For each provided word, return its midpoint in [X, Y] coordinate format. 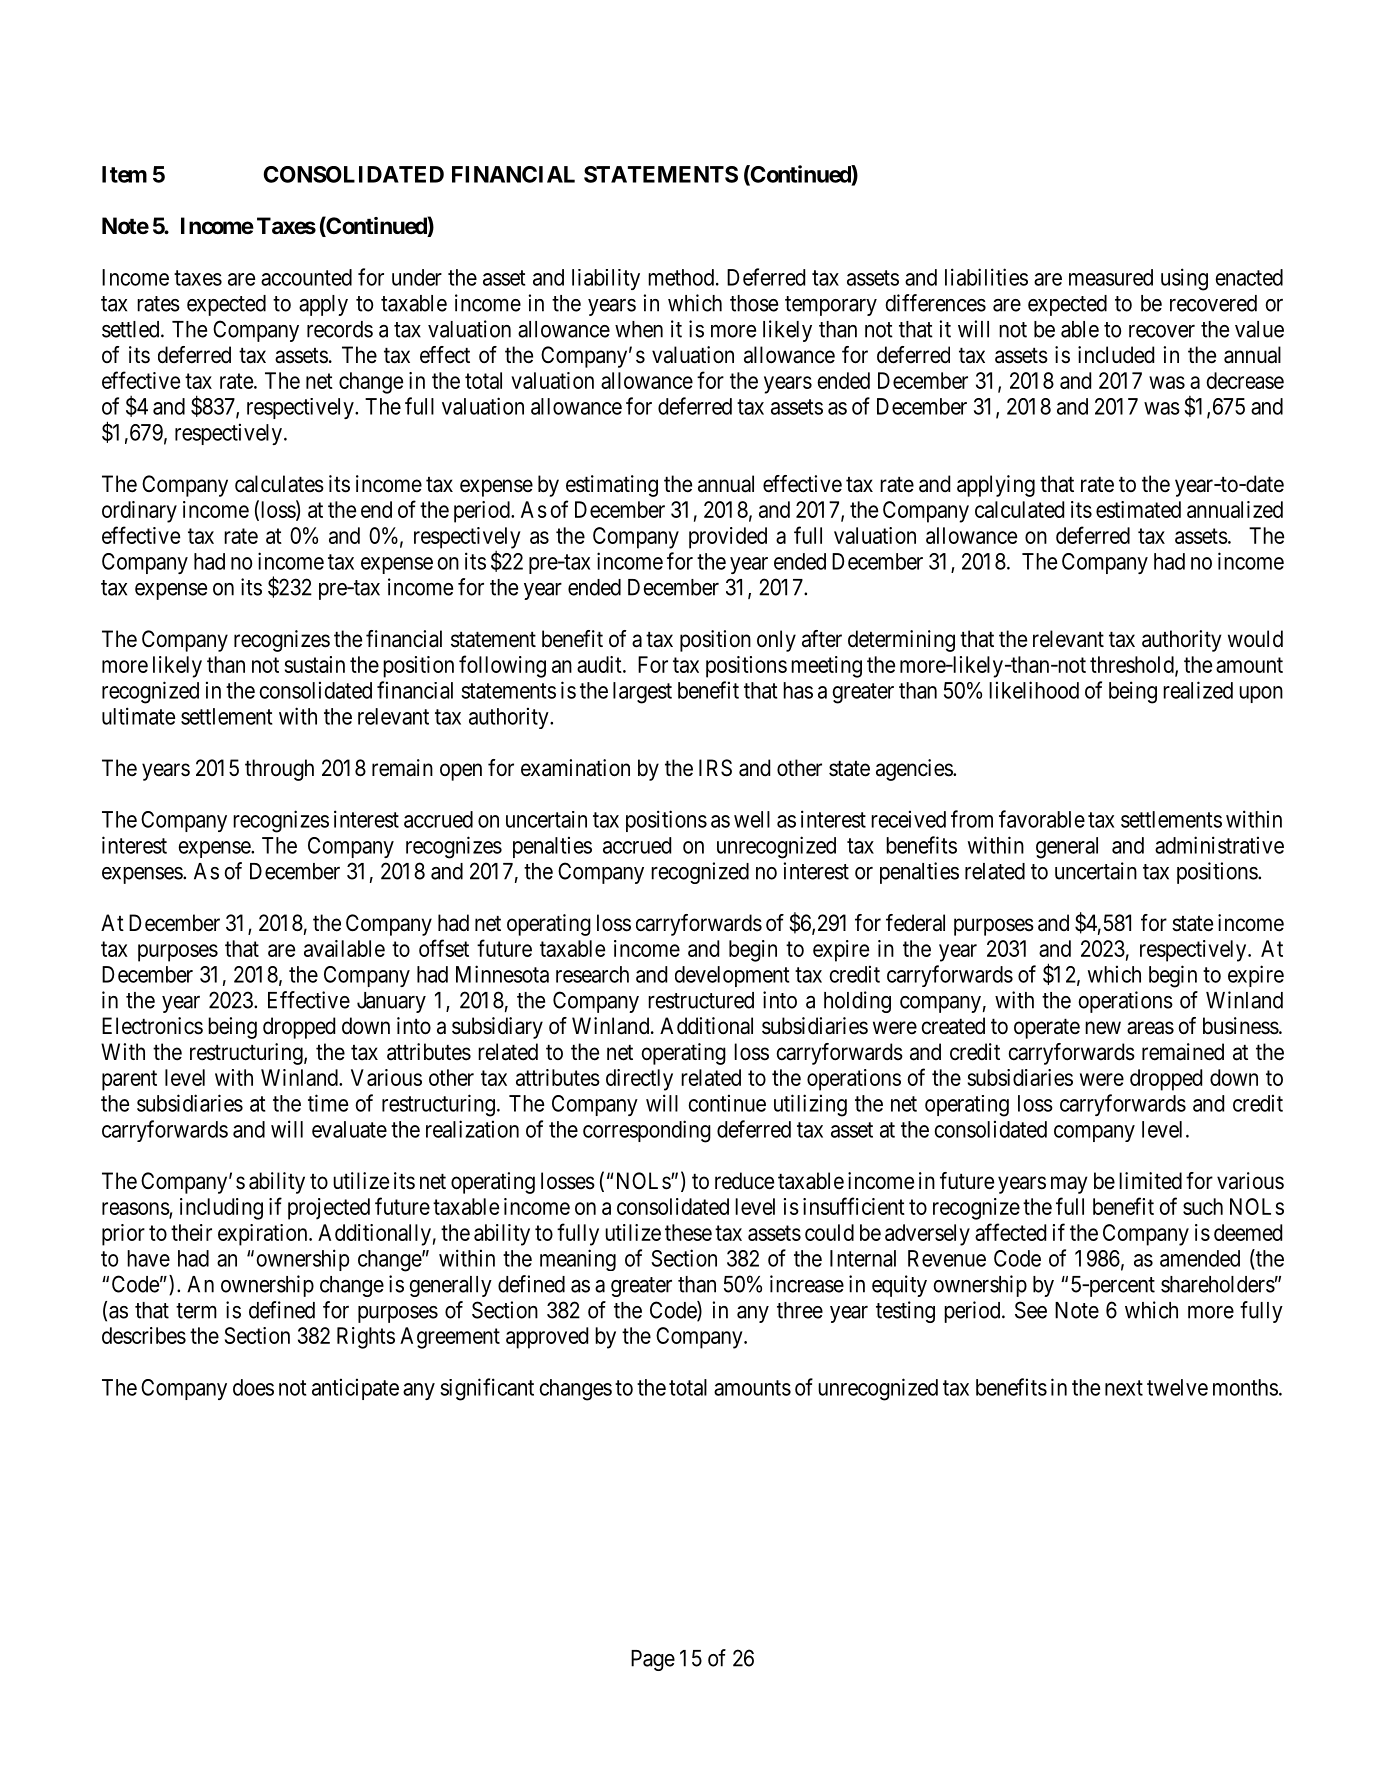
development [732, 976]
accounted [306, 277]
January [391, 1002]
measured [1111, 277]
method [681, 277]
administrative [1219, 845]
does [253, 1387]
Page [653, 1660]
